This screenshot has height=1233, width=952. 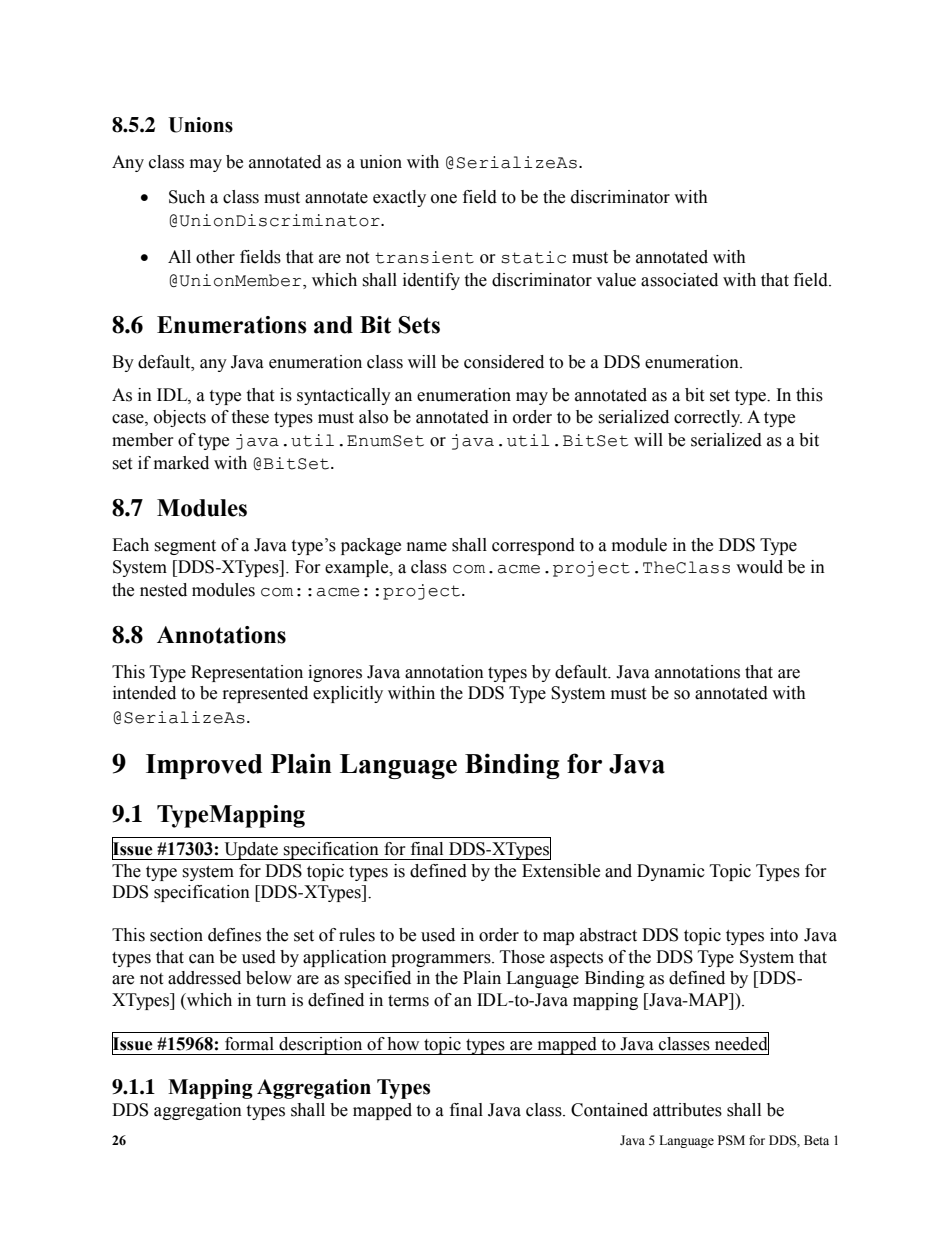 What do you see at coordinates (759, 567) in the screenshot?
I see `would` at bounding box center [759, 567].
